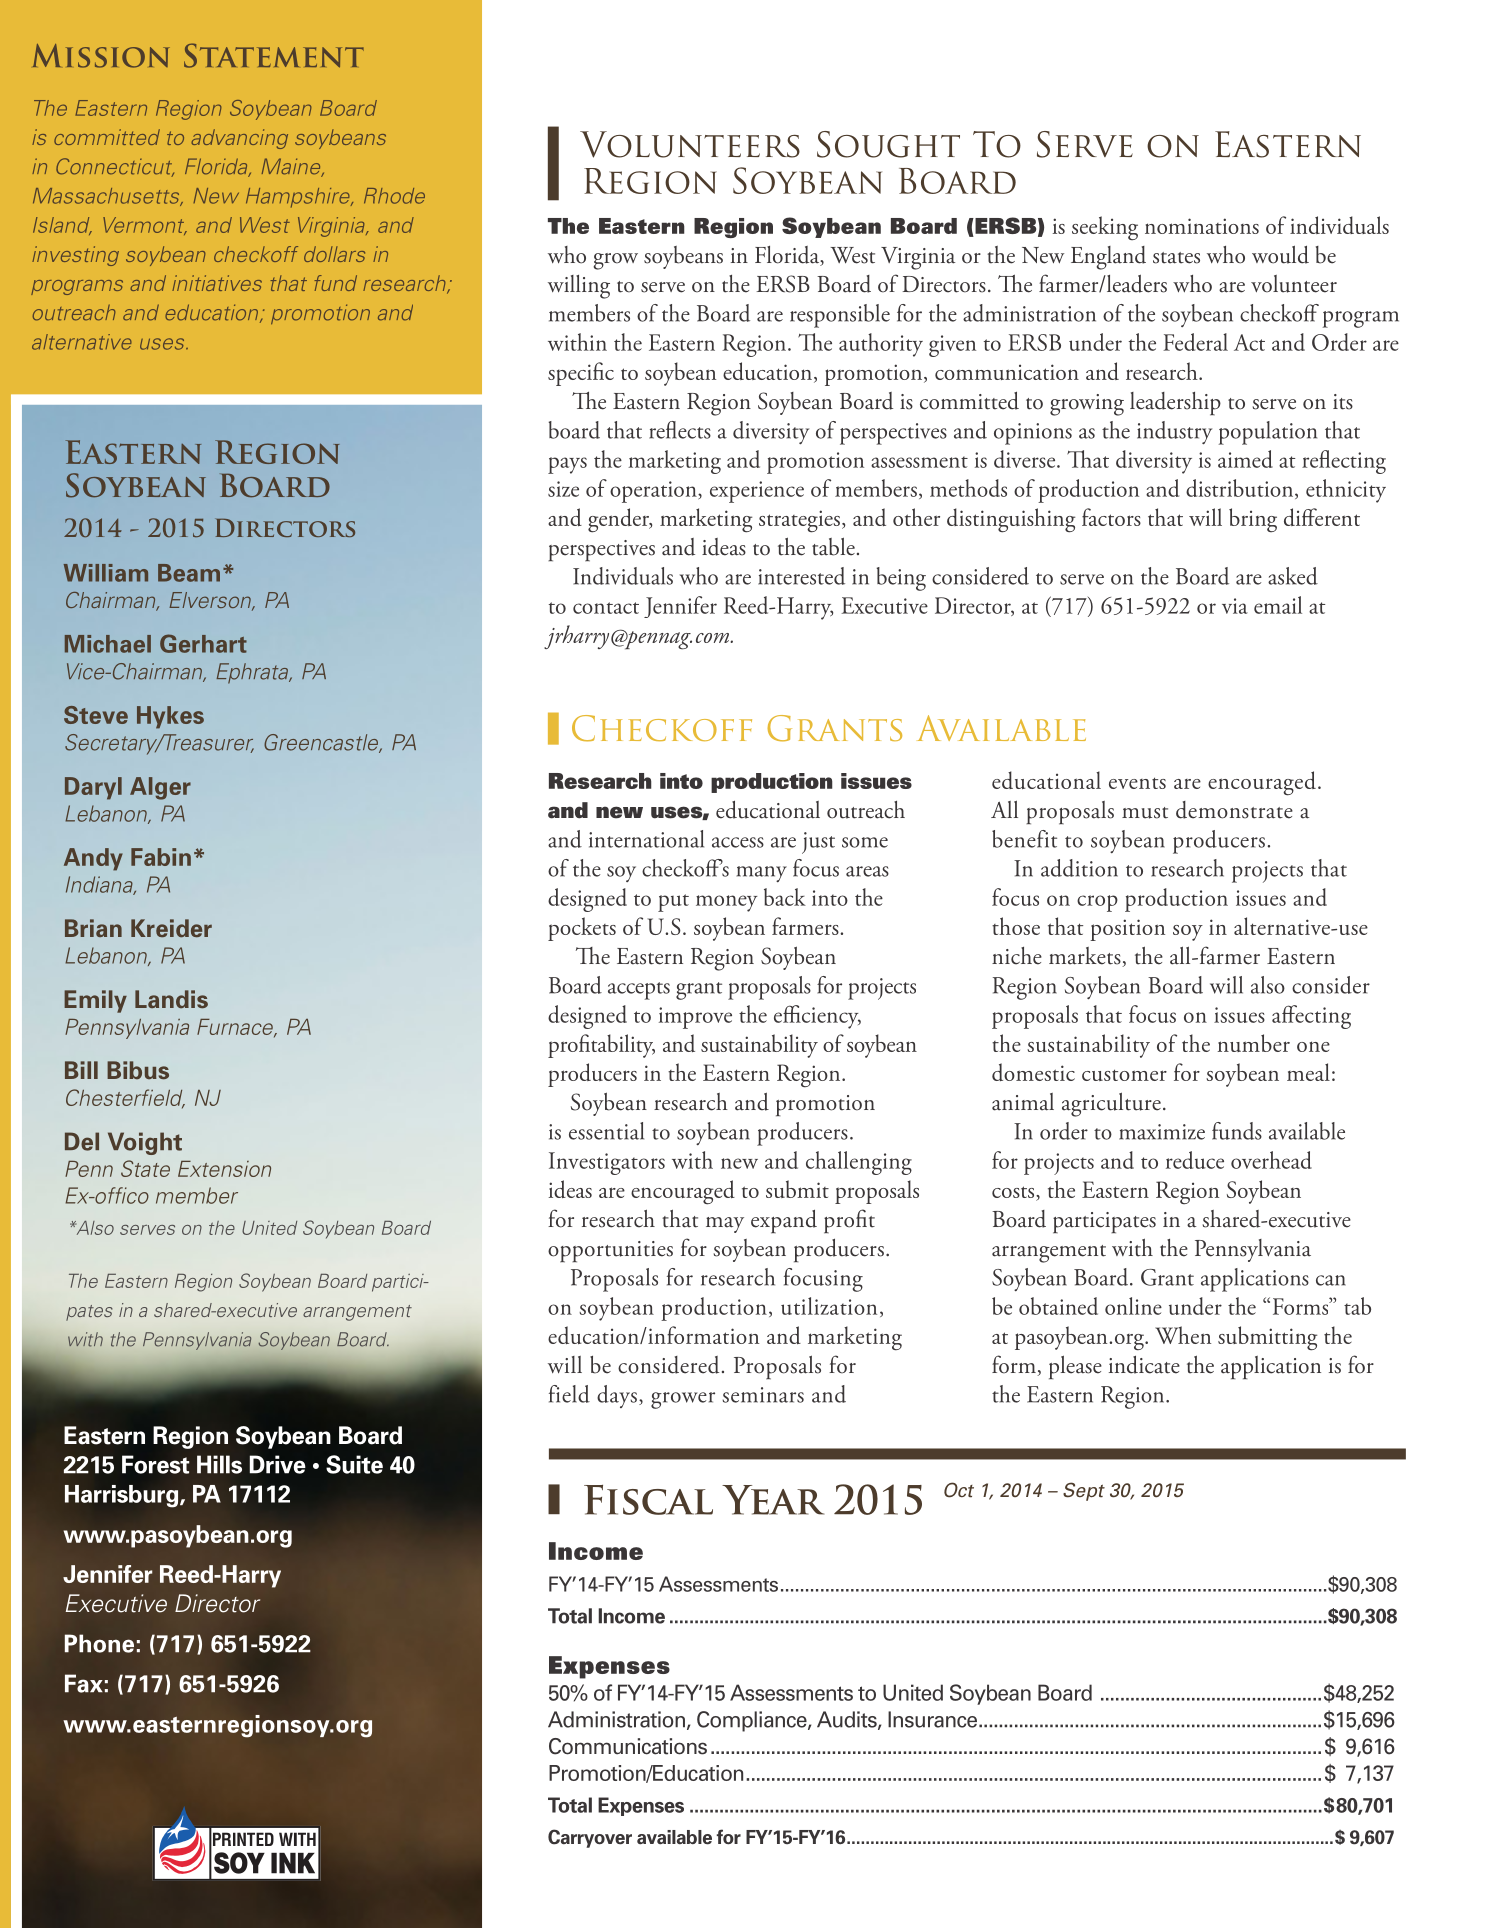 This screenshot has width=1490, height=1928. What do you see at coordinates (888, 144) in the screenshot?
I see `Sought` at bounding box center [888, 144].
